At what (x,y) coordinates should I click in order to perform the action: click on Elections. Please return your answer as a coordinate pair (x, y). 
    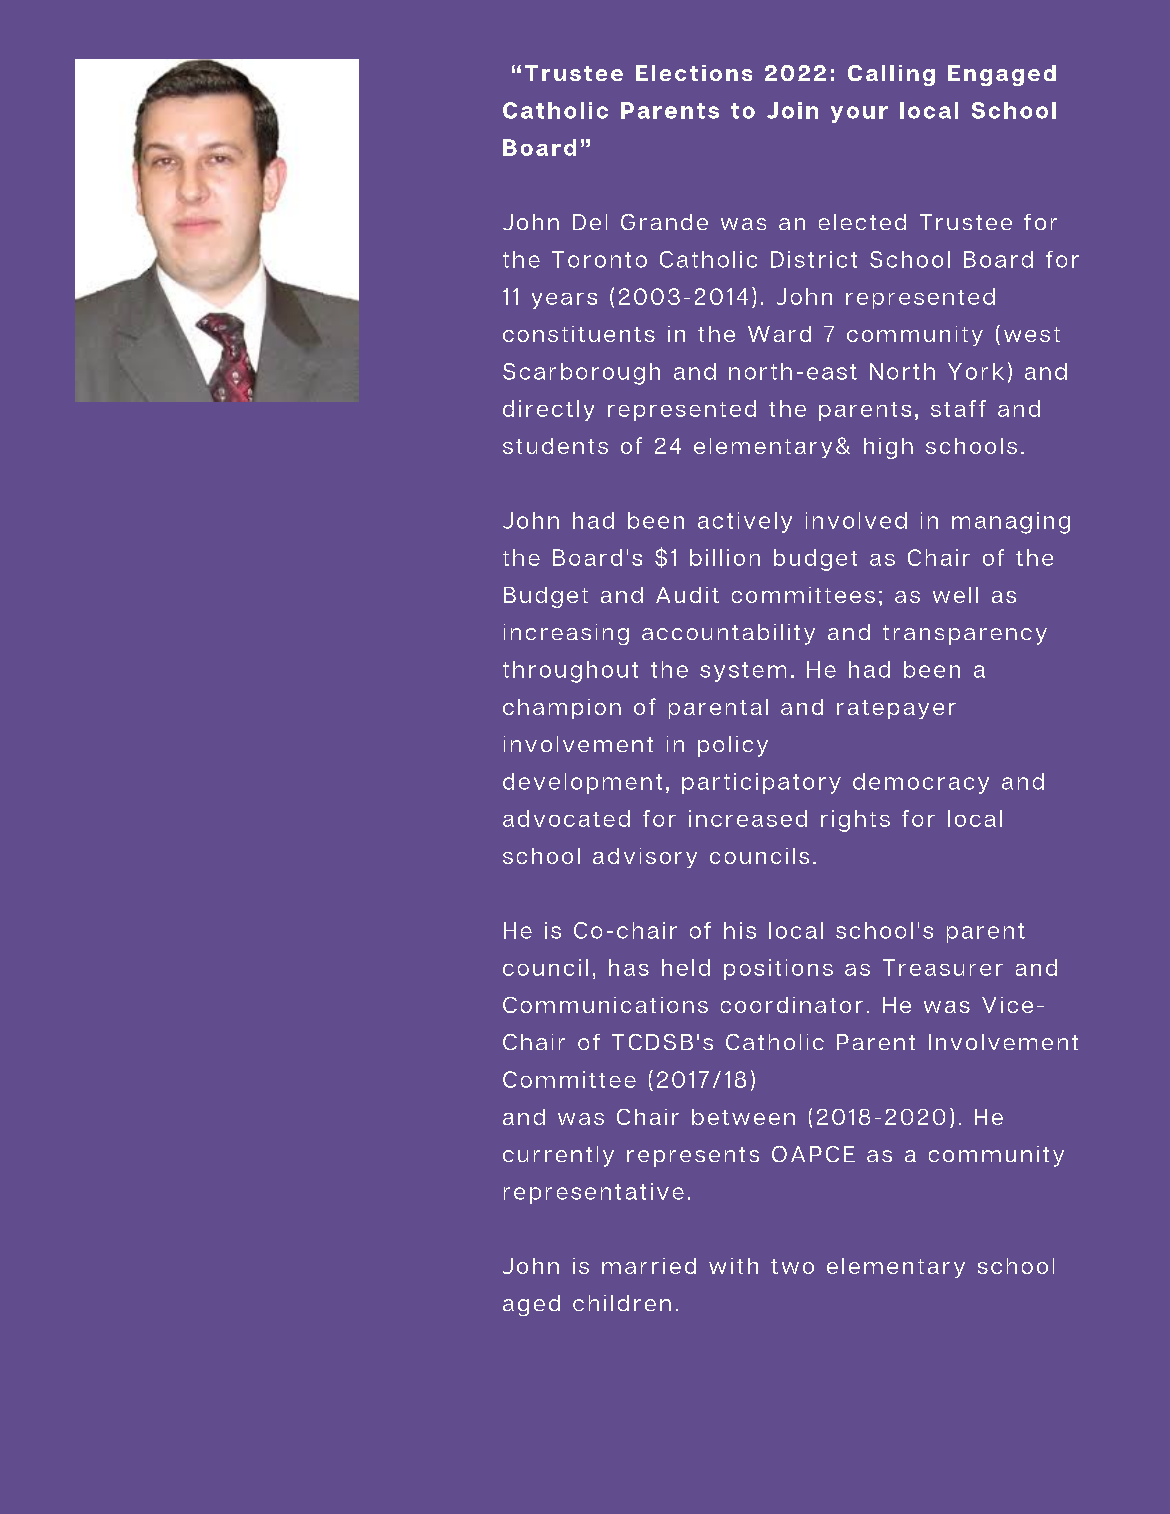
    Looking at the image, I should click on (694, 73).
